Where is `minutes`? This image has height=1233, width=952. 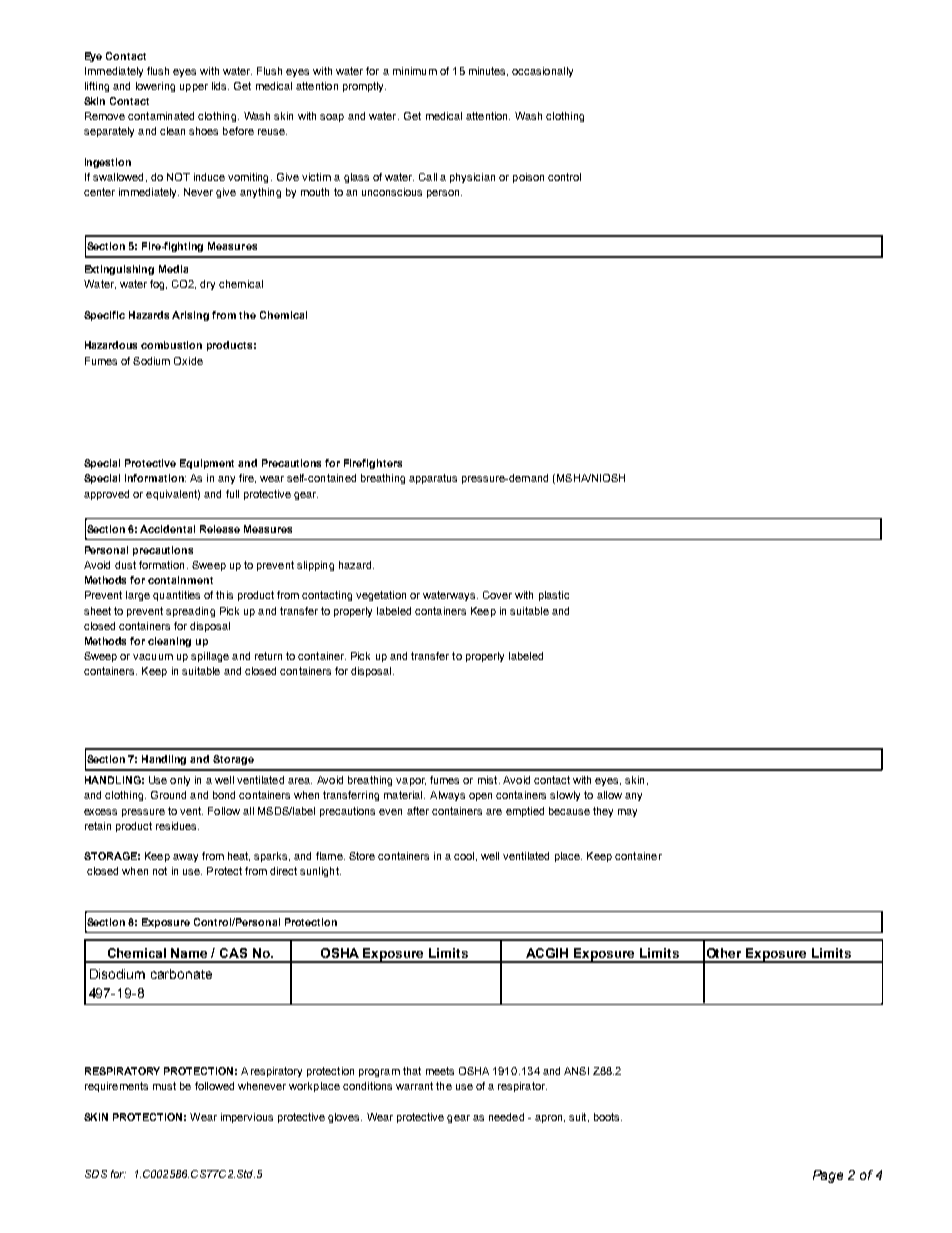
minutes is located at coordinates (488, 71).
